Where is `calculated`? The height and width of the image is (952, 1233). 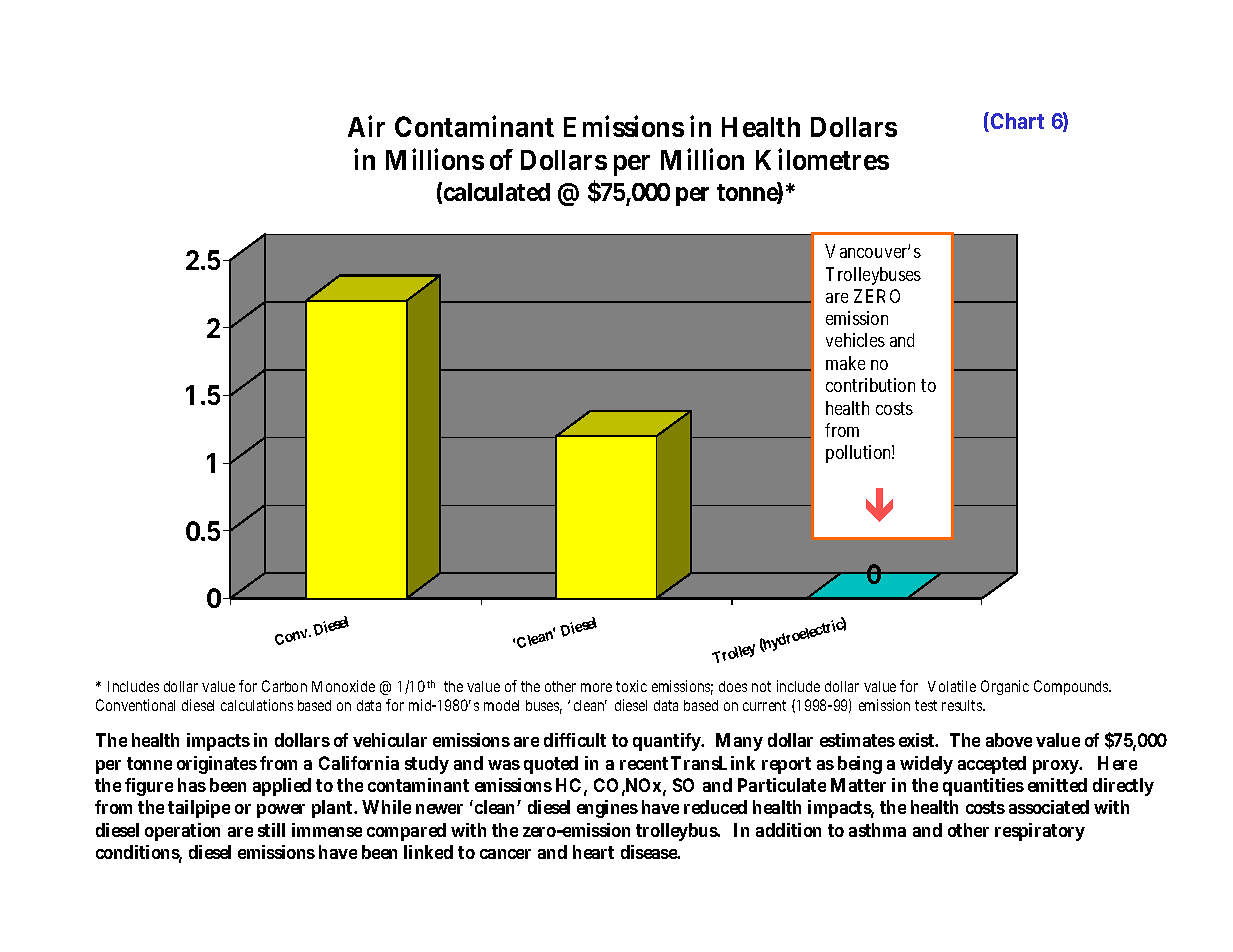
calculated is located at coordinates (497, 192).
